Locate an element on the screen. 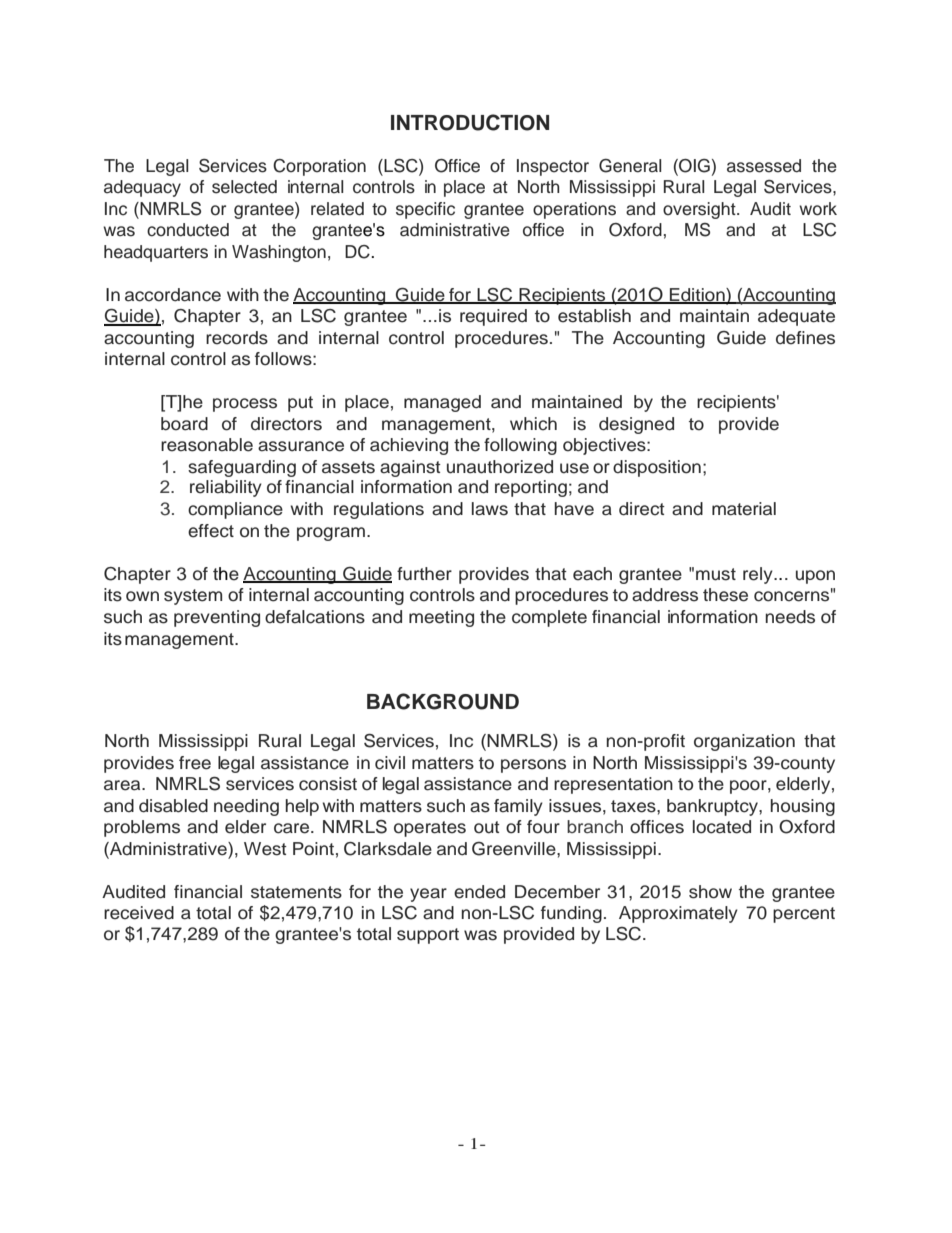 The width and height of the screenshot is (952, 1233). board is located at coordinates (184, 424).
